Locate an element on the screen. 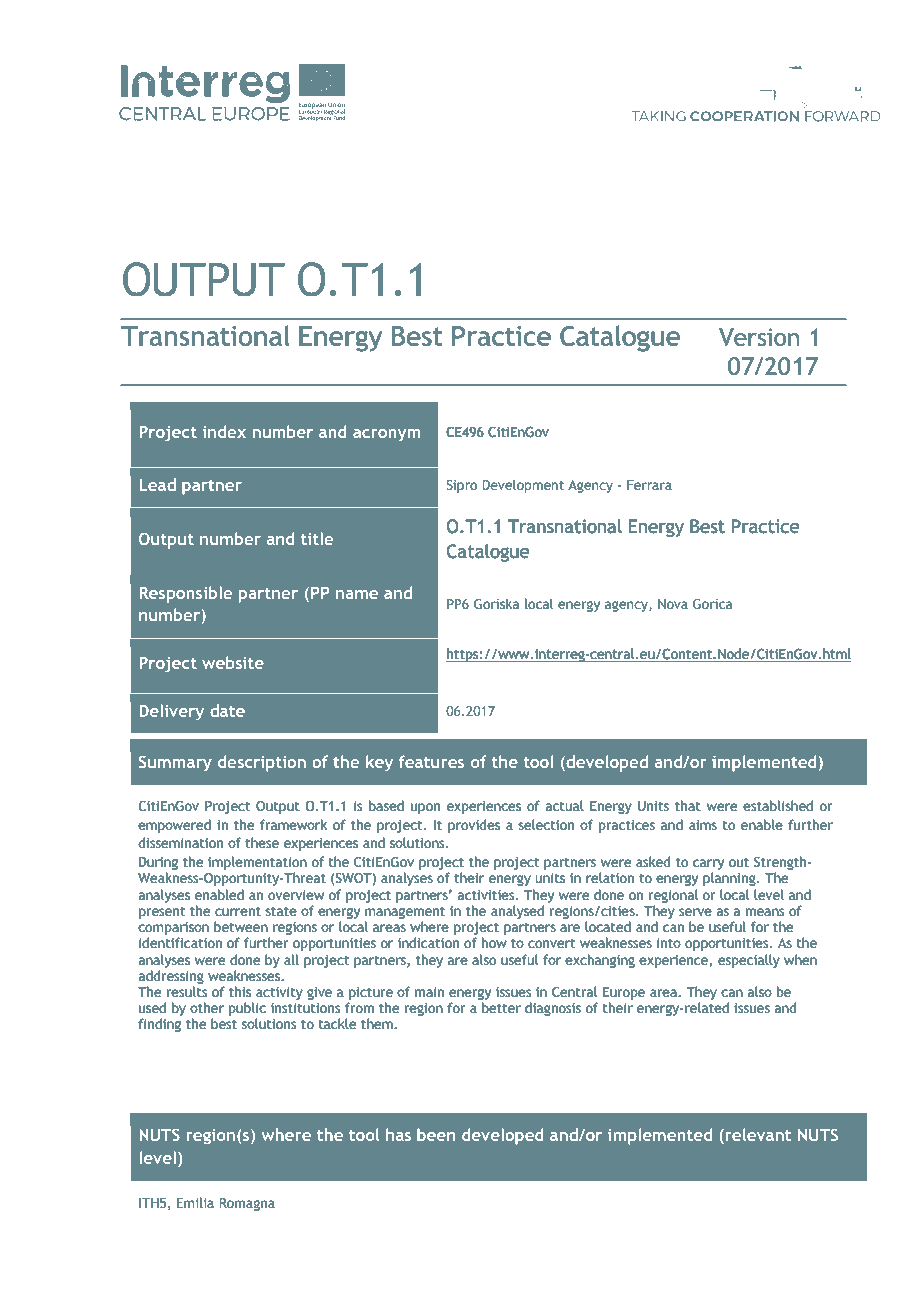  that is located at coordinates (688, 805).
